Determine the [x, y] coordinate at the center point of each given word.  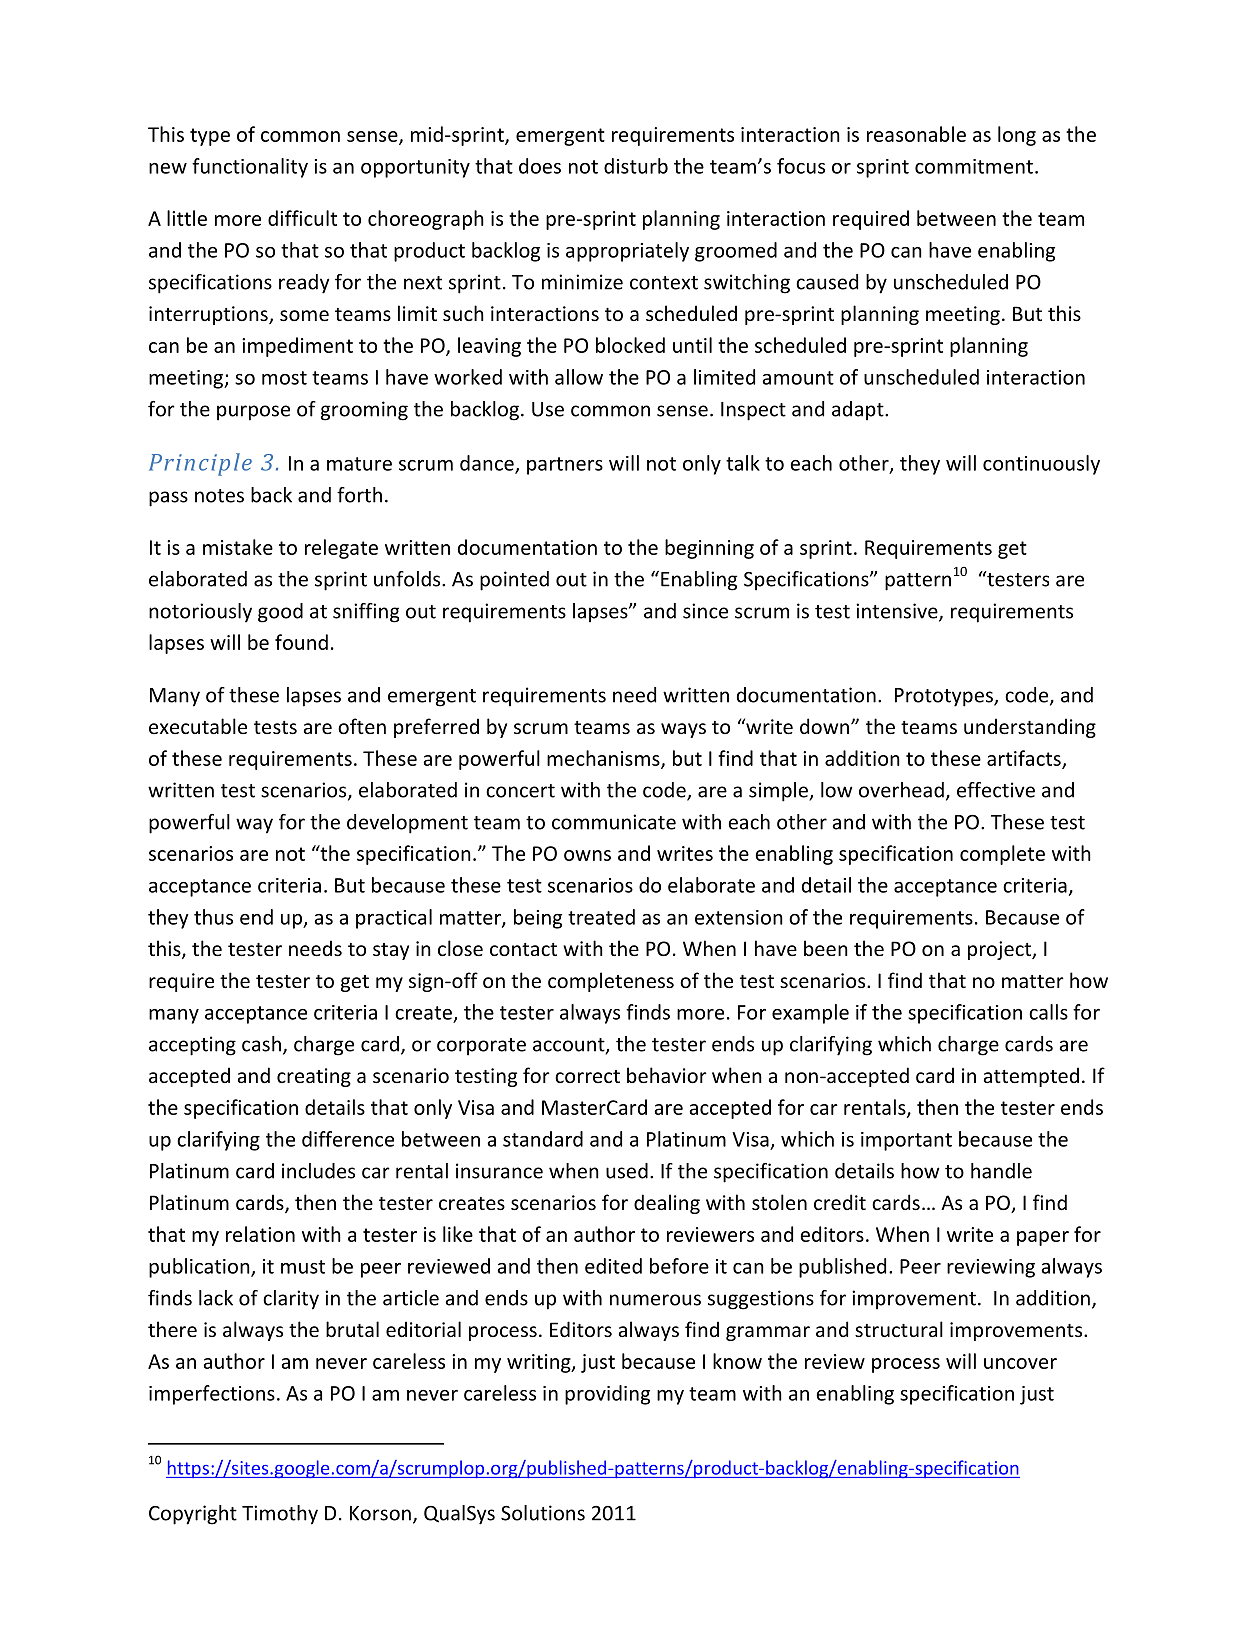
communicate [614, 822]
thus [213, 917]
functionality [250, 168]
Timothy [280, 1515]
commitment [974, 166]
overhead [901, 790]
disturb [636, 166]
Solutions [543, 1513]
